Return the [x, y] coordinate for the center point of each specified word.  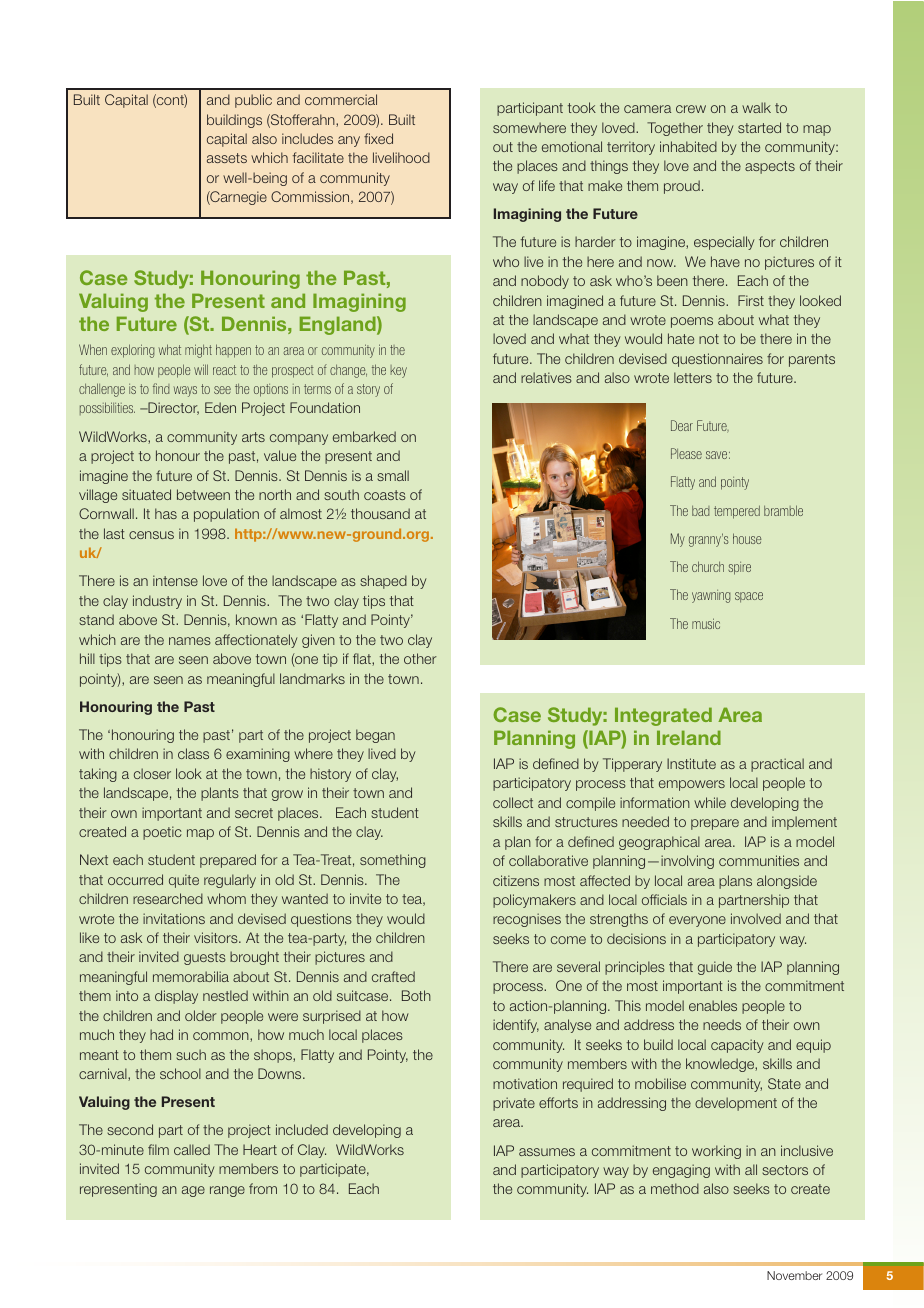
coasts [385, 495]
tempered [737, 512]
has [166, 513]
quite [184, 881]
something [393, 861]
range [227, 1191]
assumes [547, 1152]
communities [759, 860]
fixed [378, 138]
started [759, 127]
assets [227, 158]
